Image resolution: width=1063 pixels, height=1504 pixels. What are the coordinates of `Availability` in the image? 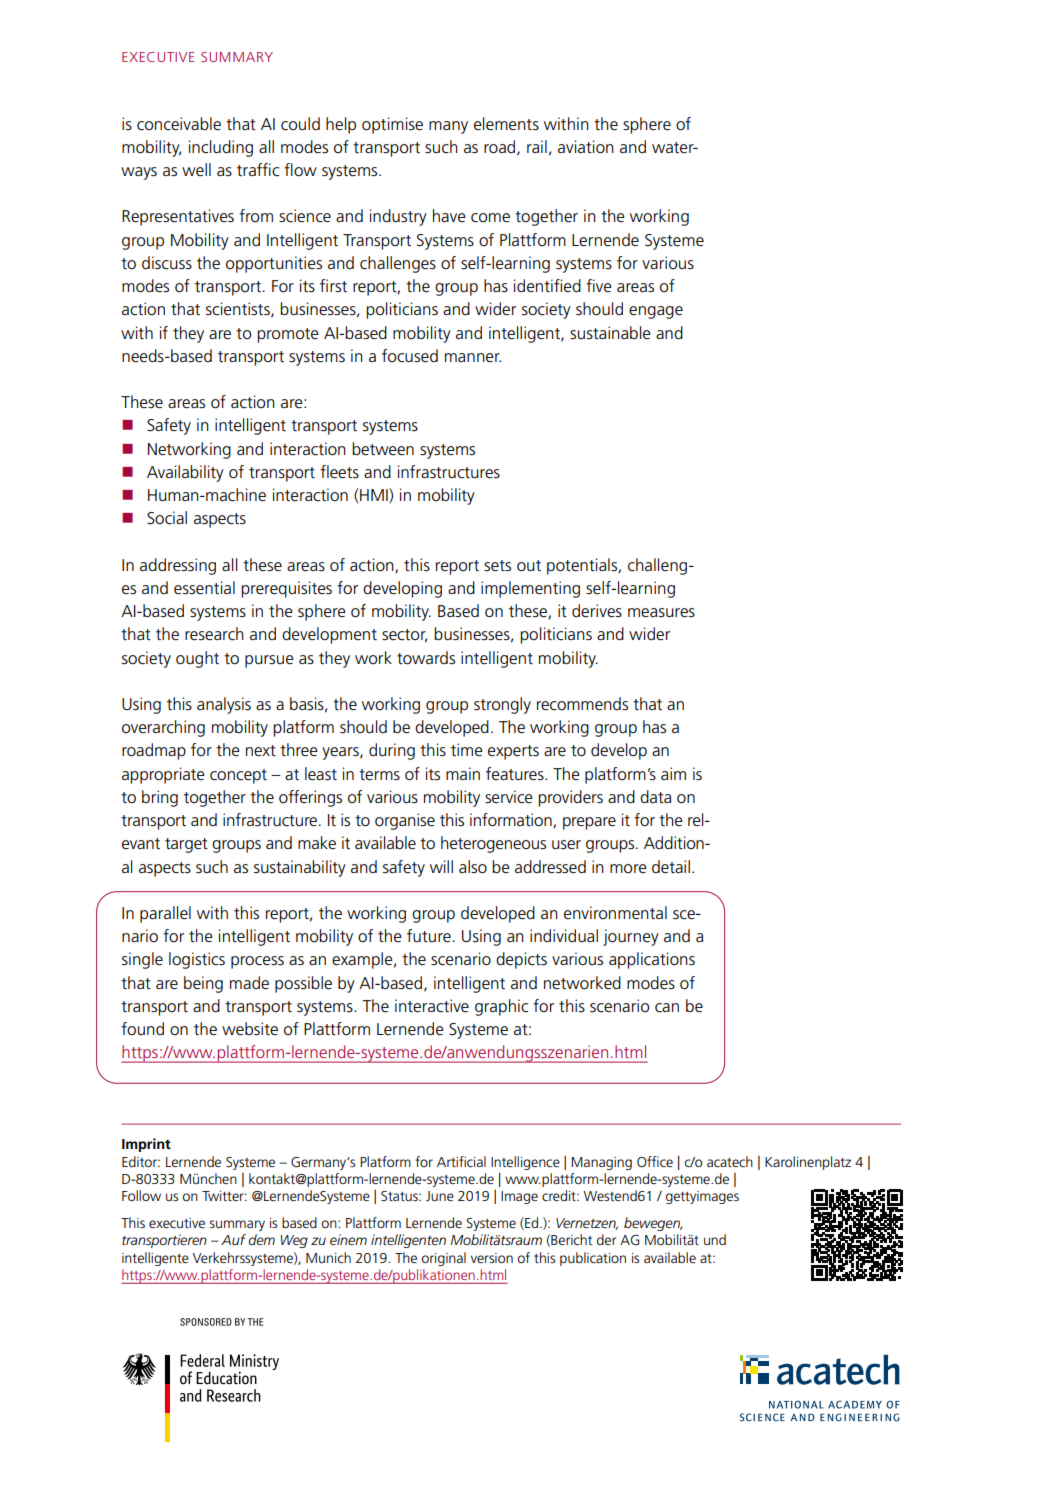 It's located at (185, 473).
